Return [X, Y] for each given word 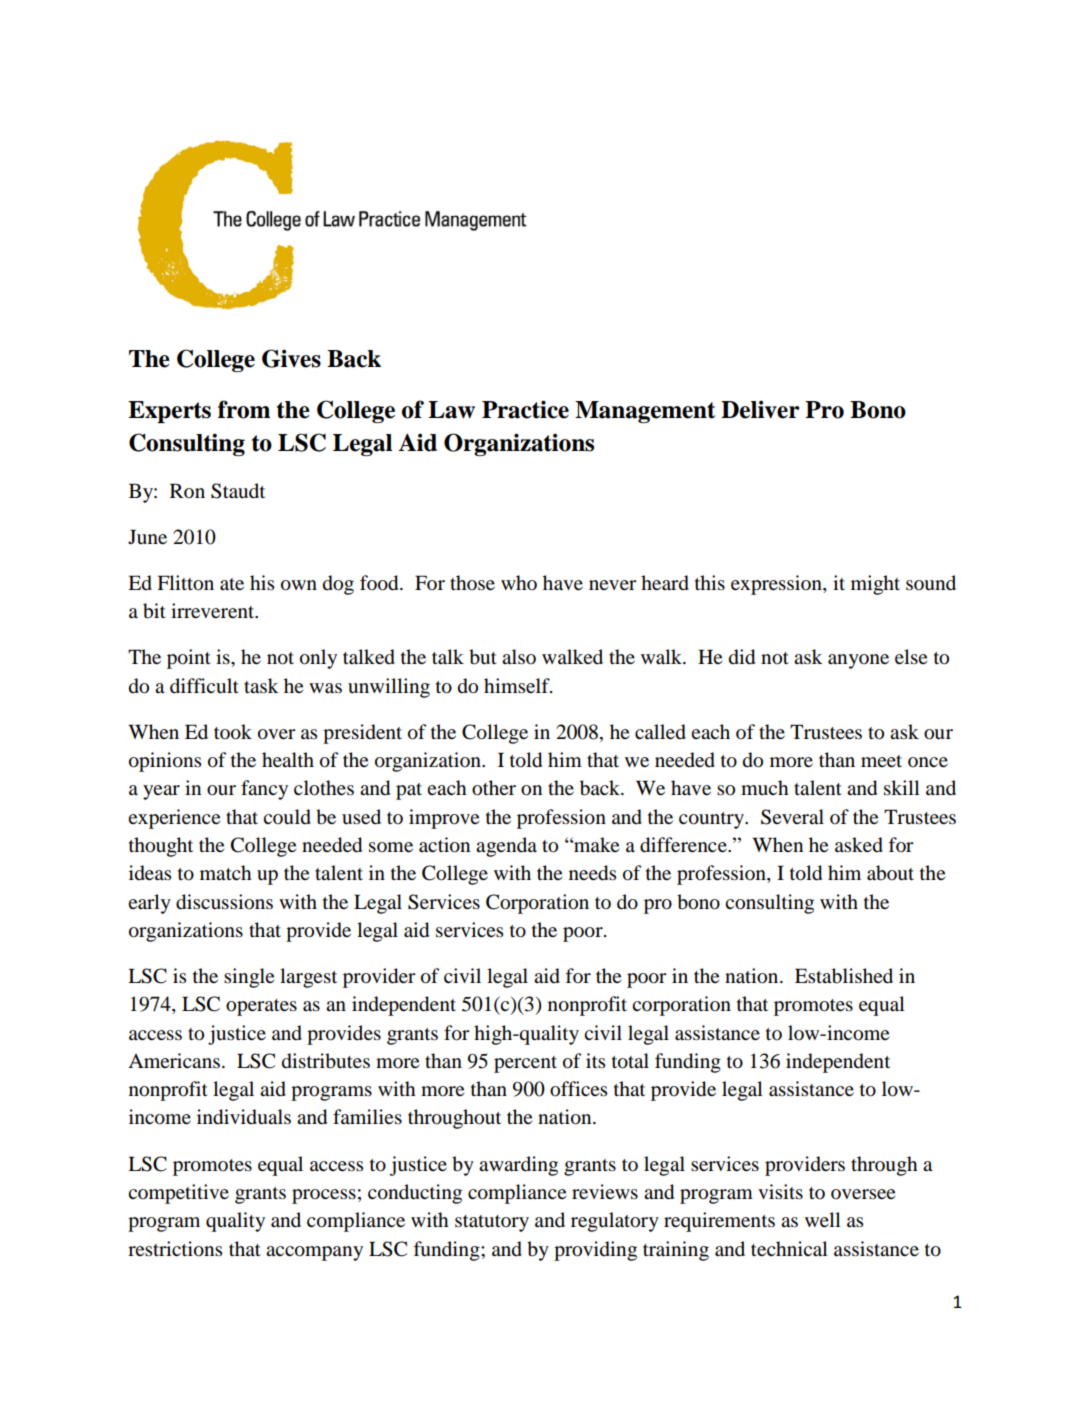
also [519, 657]
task [261, 686]
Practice [525, 409]
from [244, 409]
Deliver [760, 409]
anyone [858, 661]
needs [592, 873]
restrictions [175, 1249]
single [249, 978]
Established [844, 976]
